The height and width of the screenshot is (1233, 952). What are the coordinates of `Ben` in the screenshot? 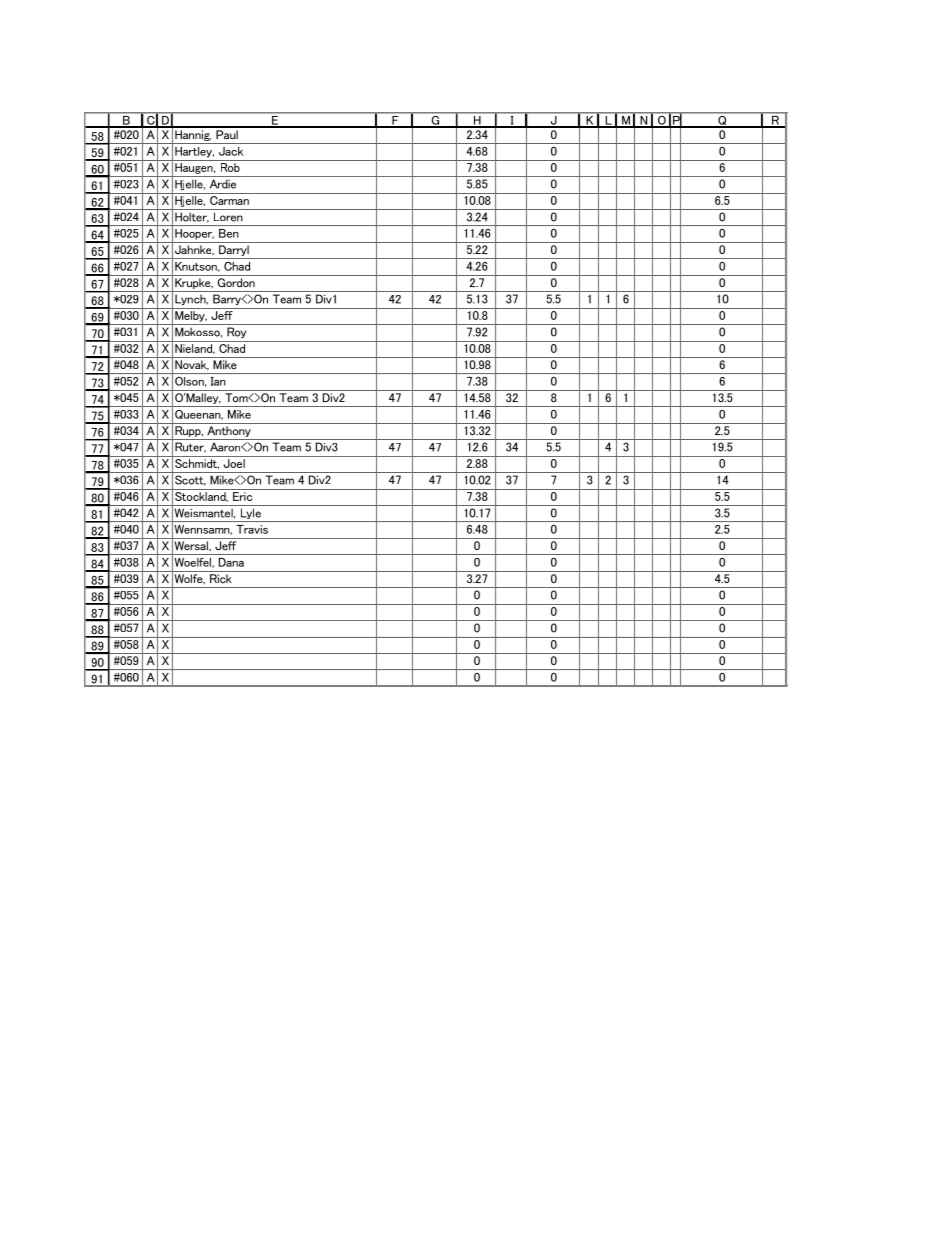 It's located at (229, 233).
